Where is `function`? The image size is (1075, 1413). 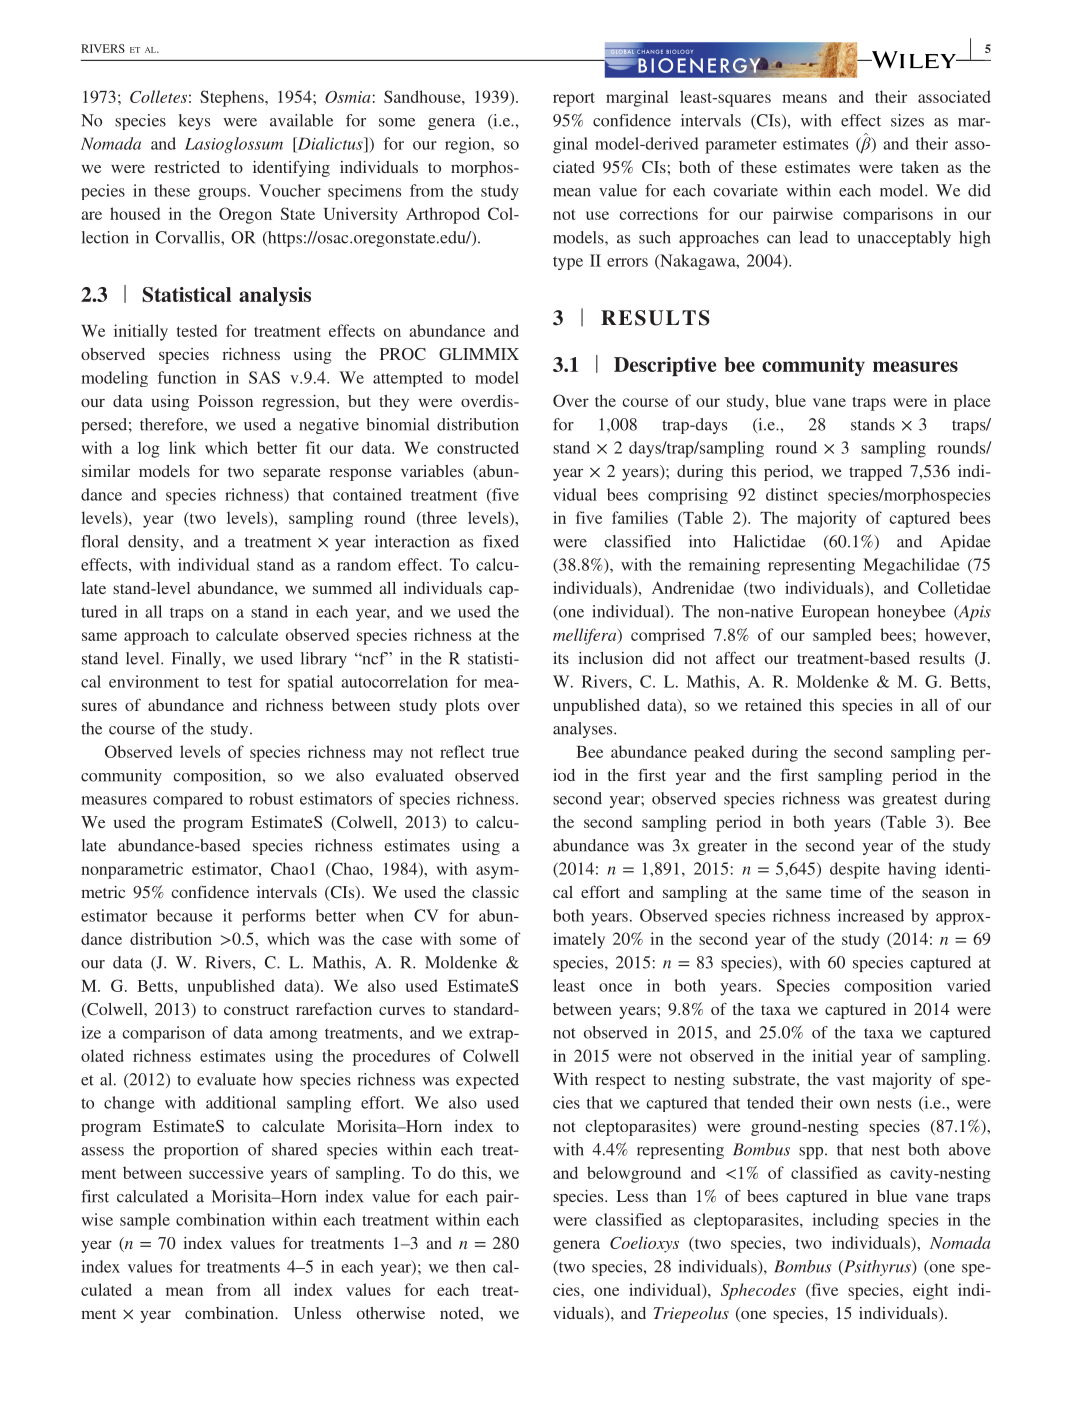 function is located at coordinates (187, 377).
